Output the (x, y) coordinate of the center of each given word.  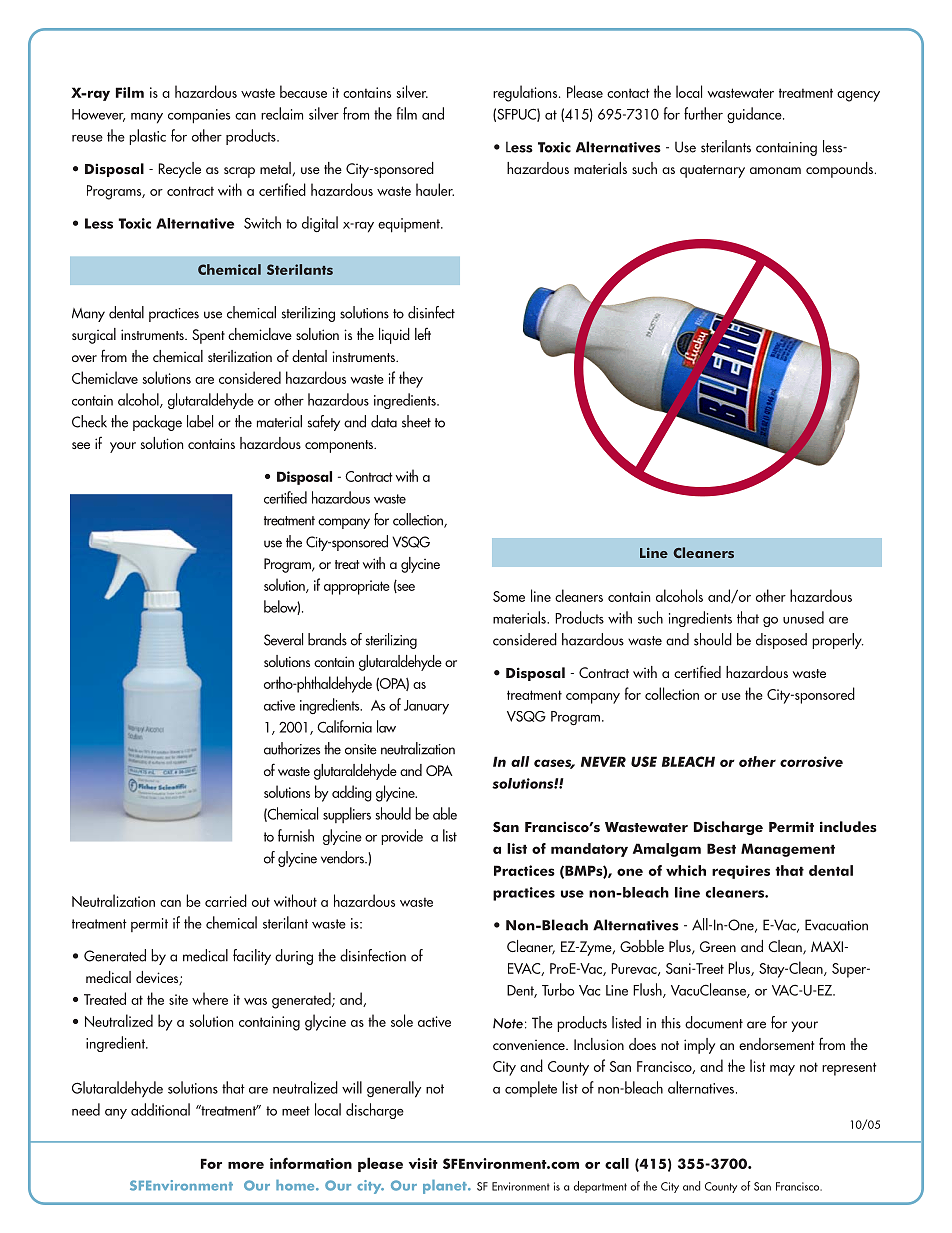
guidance (755, 115)
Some (509, 596)
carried (226, 900)
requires (741, 872)
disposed (781, 641)
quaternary (712, 171)
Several (283, 639)
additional (160, 1109)
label (200, 421)
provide (402, 837)
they (411, 379)
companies (199, 116)
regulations (526, 93)
